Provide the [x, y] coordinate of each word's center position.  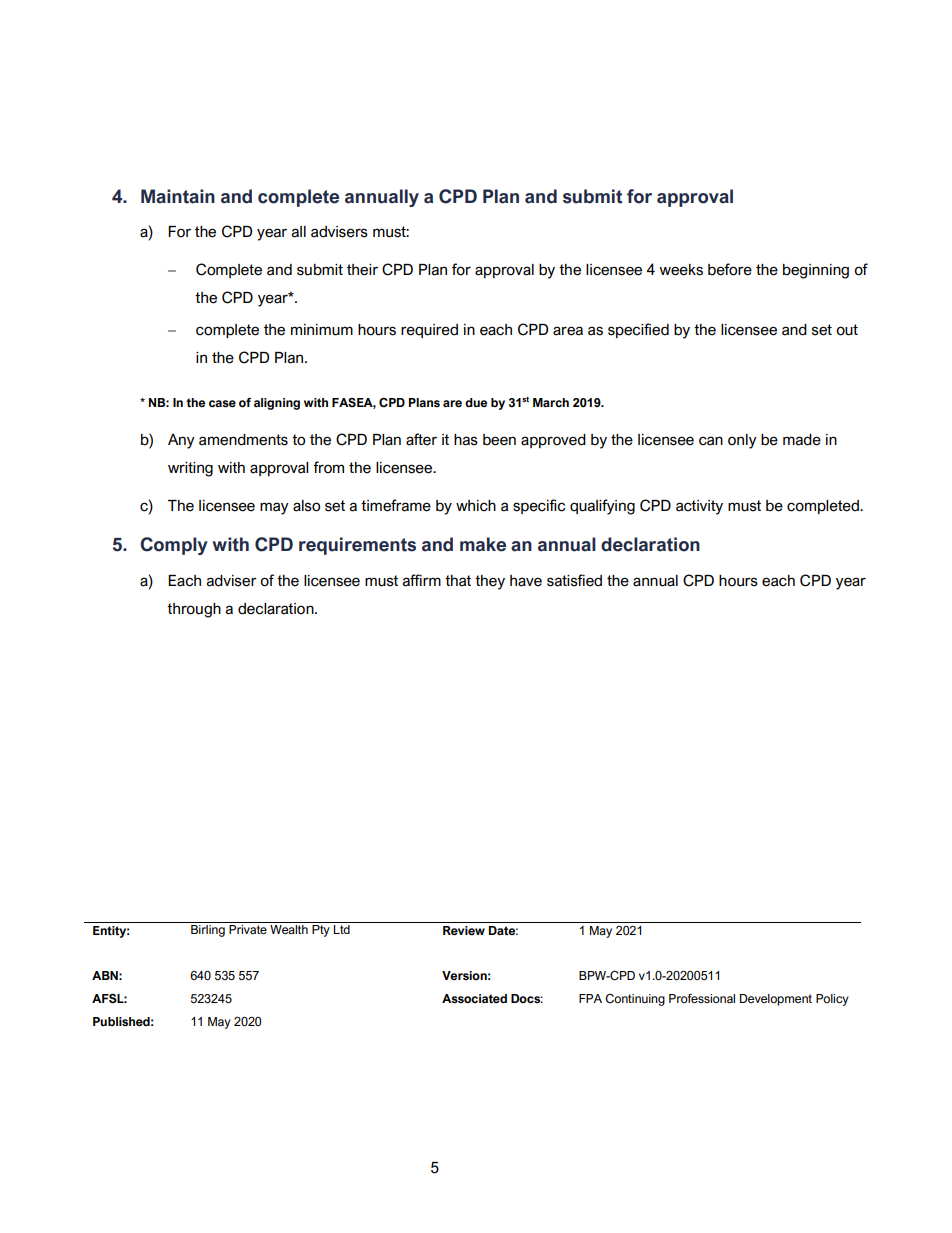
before [730, 269]
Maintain [178, 196]
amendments [243, 440]
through [194, 610]
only [742, 441]
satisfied [574, 580]
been [499, 440]
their [362, 270]
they [490, 582]
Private [248, 930]
